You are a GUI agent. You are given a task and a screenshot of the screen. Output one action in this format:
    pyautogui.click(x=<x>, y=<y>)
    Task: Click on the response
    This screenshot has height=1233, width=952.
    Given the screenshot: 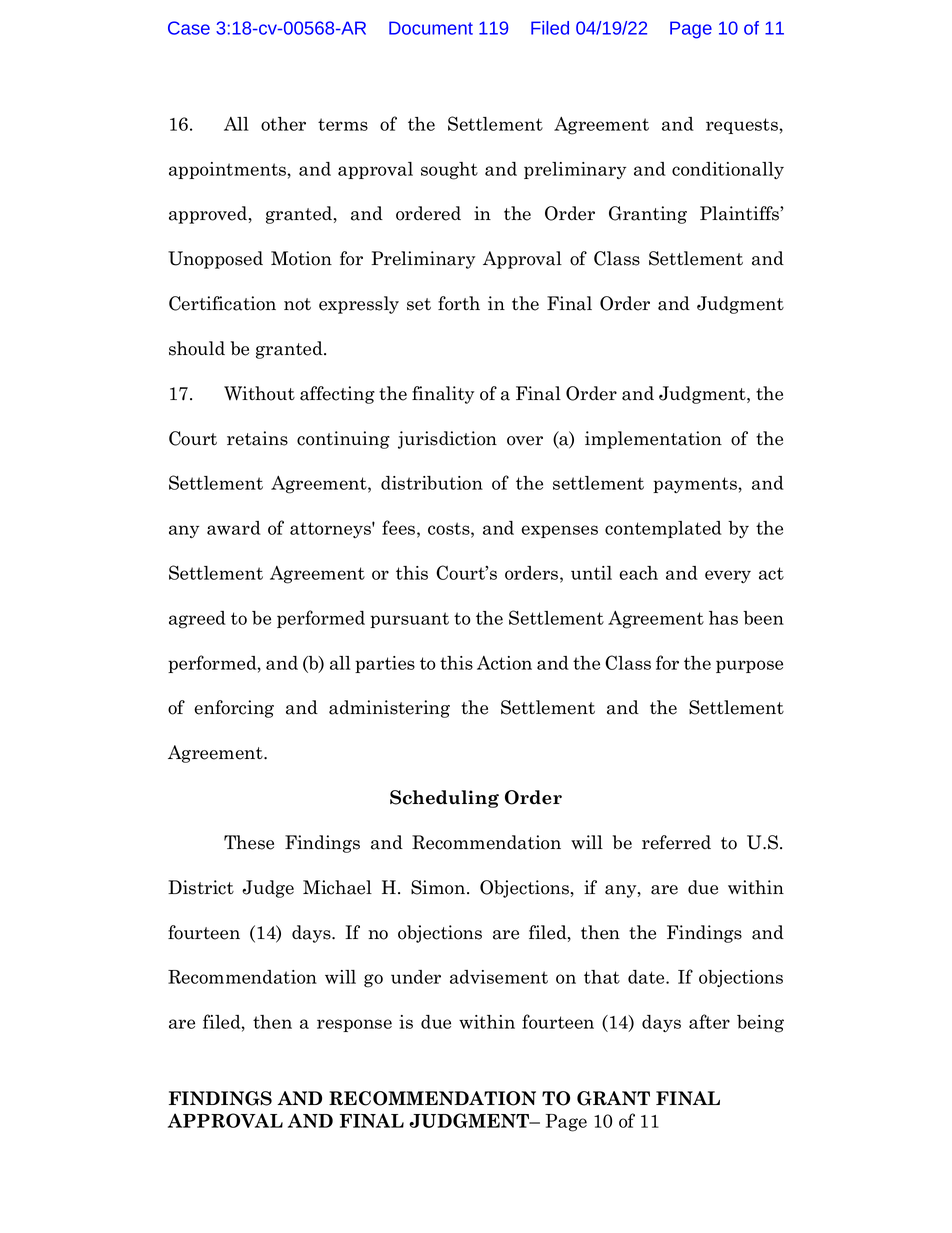 What is the action you would take?
    pyautogui.click(x=354, y=1025)
